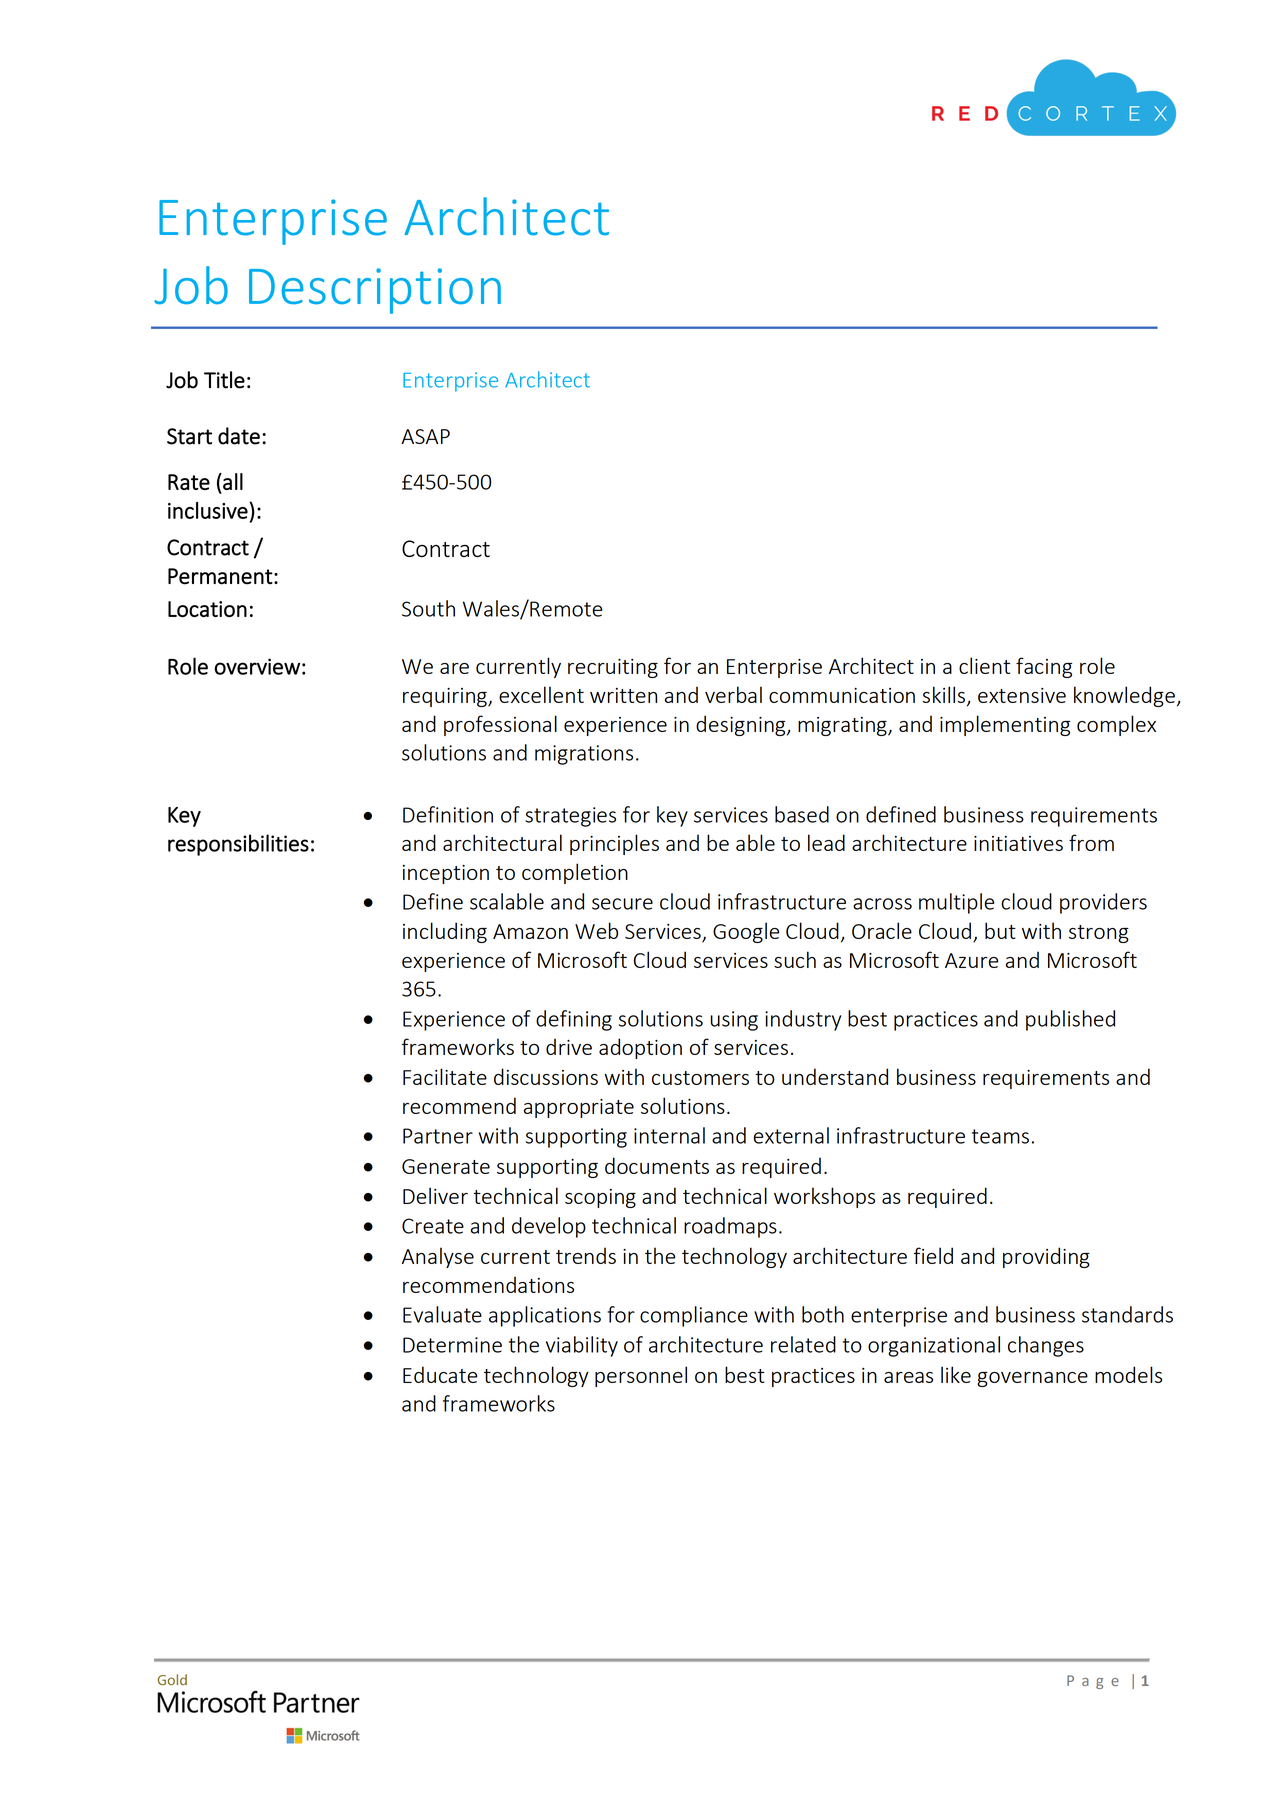 The image size is (1276, 1804). What do you see at coordinates (613, 668) in the screenshot?
I see `recruiting` at bounding box center [613, 668].
